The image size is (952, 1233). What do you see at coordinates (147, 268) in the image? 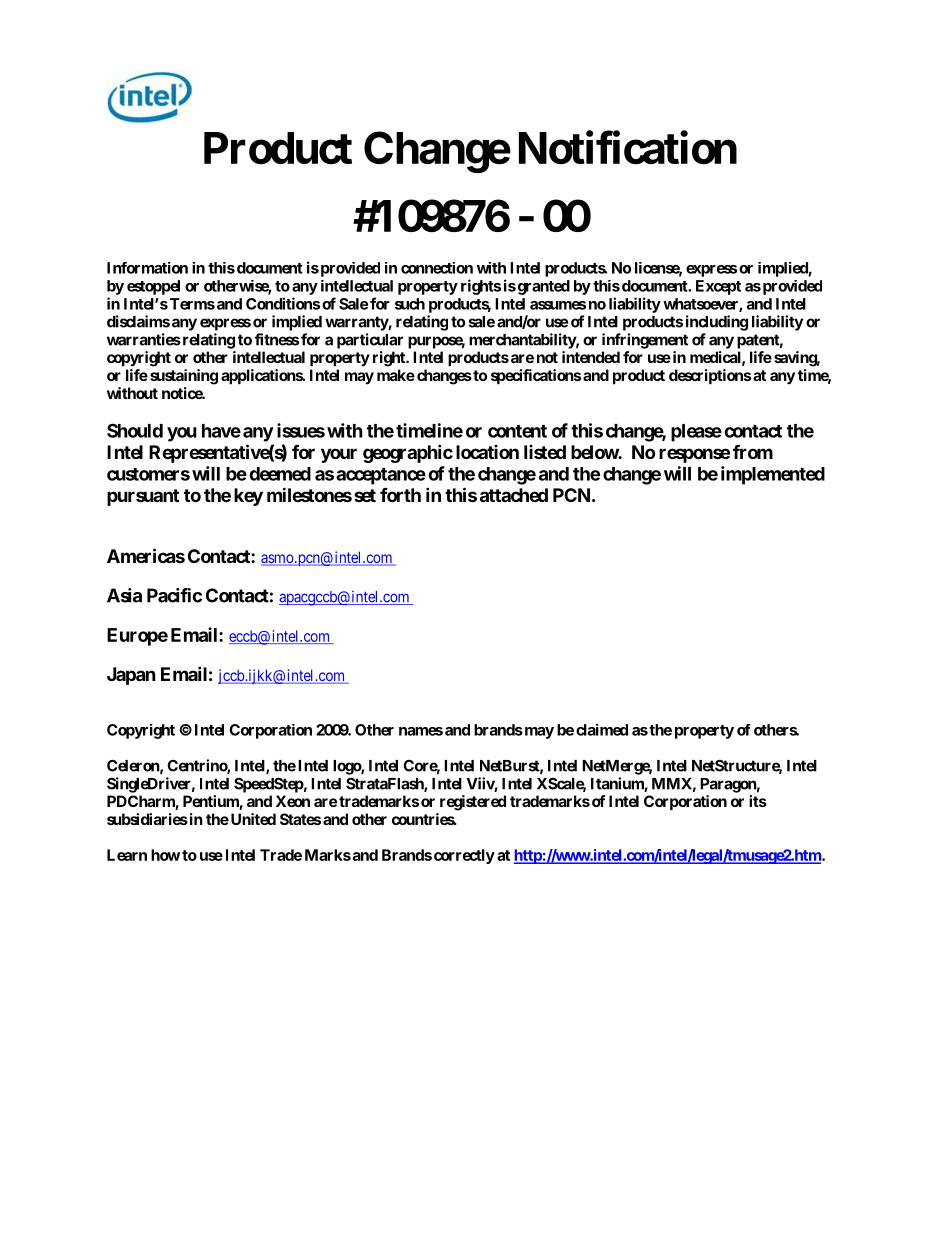
I see `Information` at bounding box center [147, 268].
